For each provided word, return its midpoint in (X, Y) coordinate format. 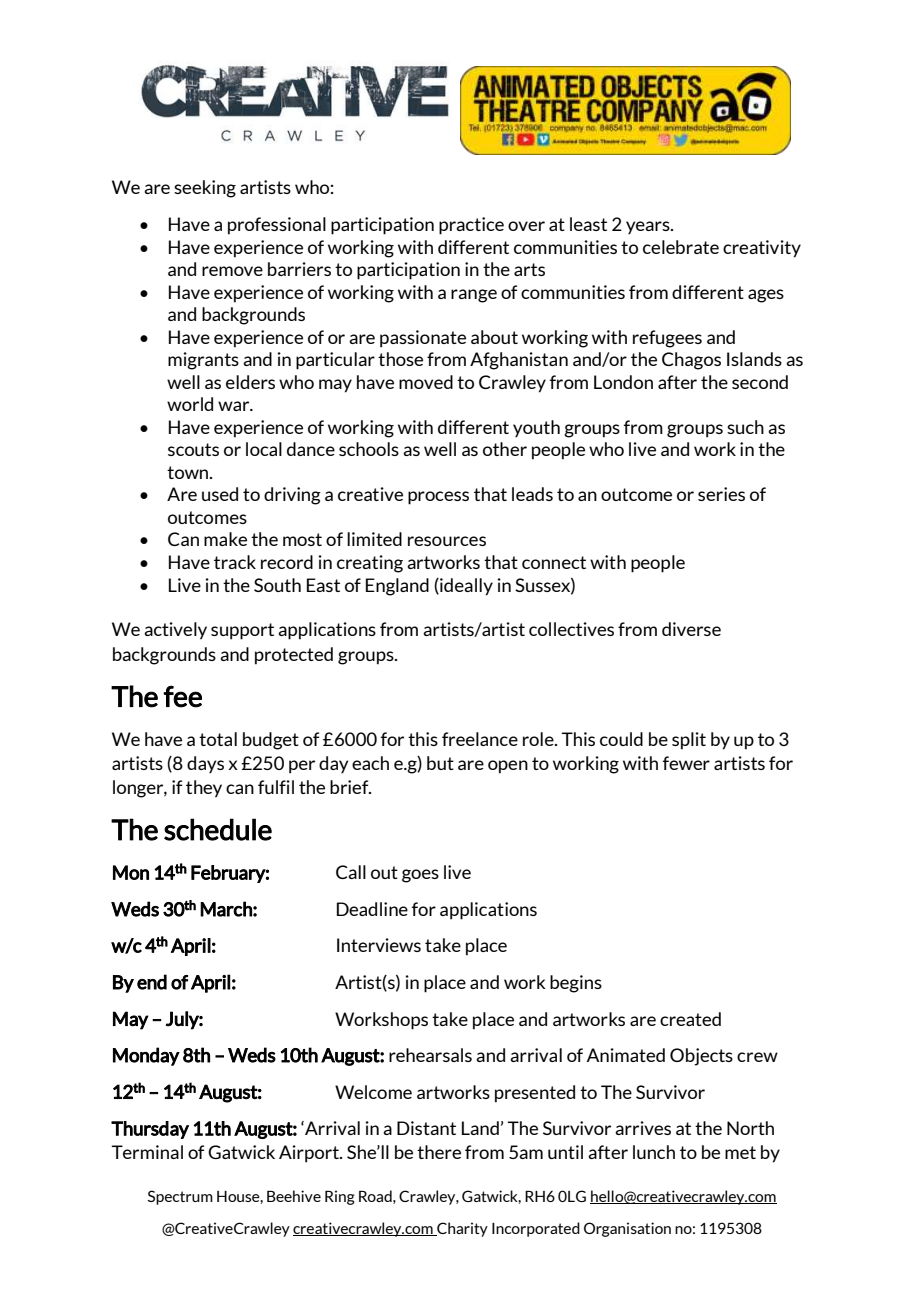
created (690, 1019)
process (438, 498)
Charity (461, 1229)
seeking (205, 189)
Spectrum (180, 1197)
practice (471, 226)
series (721, 494)
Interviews (379, 945)
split (689, 741)
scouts (193, 449)
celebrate (681, 247)
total (218, 739)
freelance (480, 739)
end (152, 982)
